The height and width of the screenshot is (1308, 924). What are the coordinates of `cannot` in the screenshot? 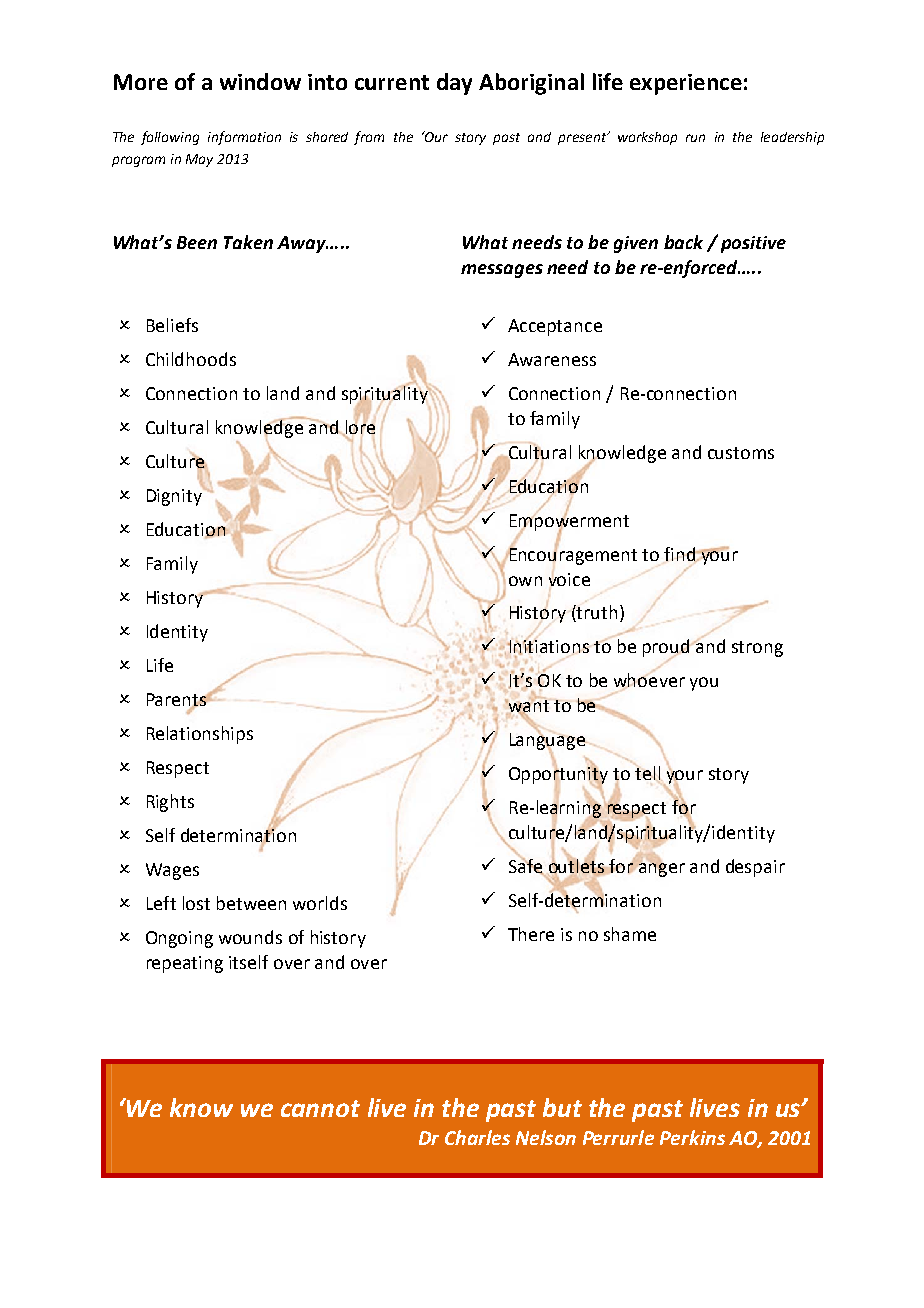 It's located at (320, 1108).
